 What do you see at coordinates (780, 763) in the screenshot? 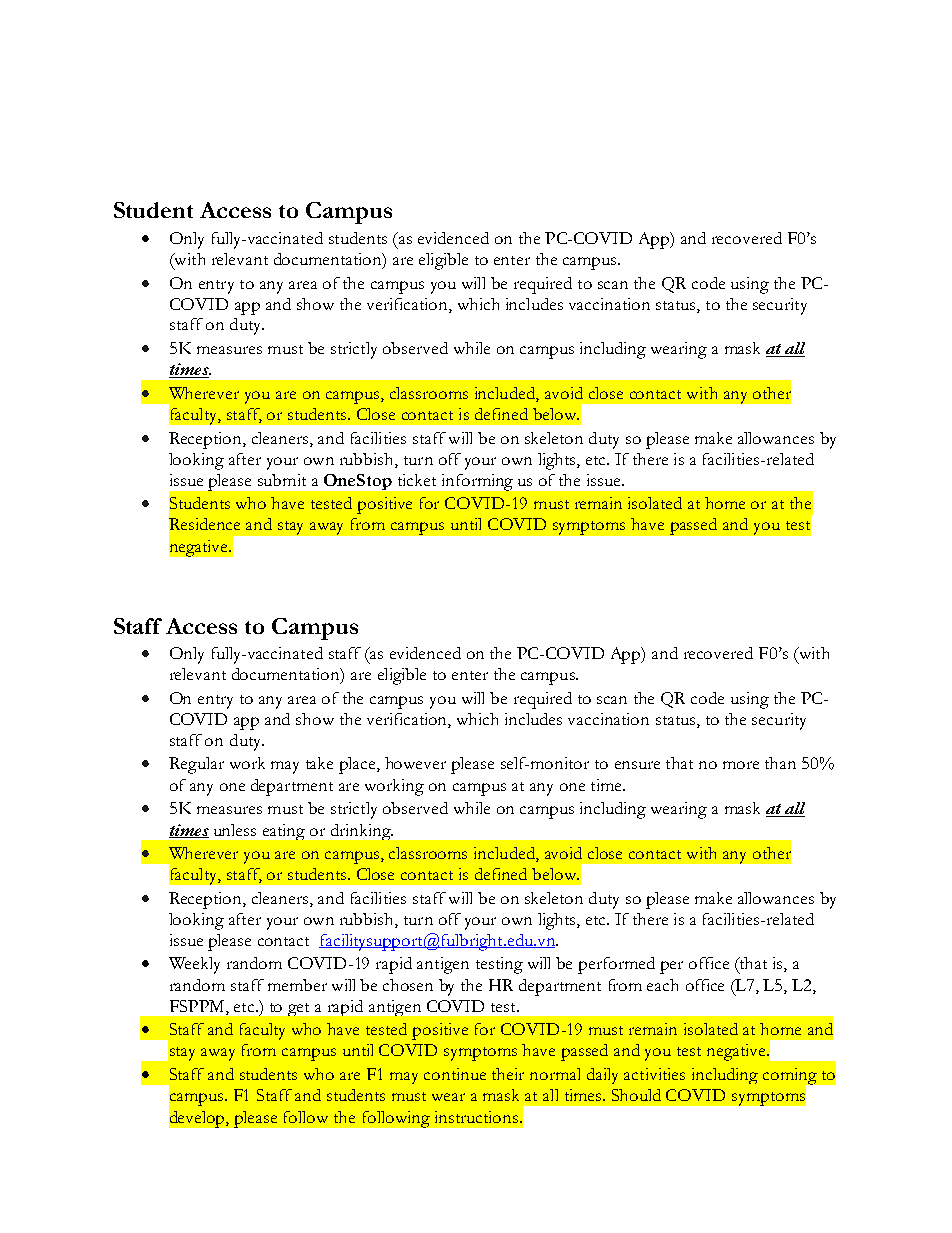
I see `than` at bounding box center [780, 763].
